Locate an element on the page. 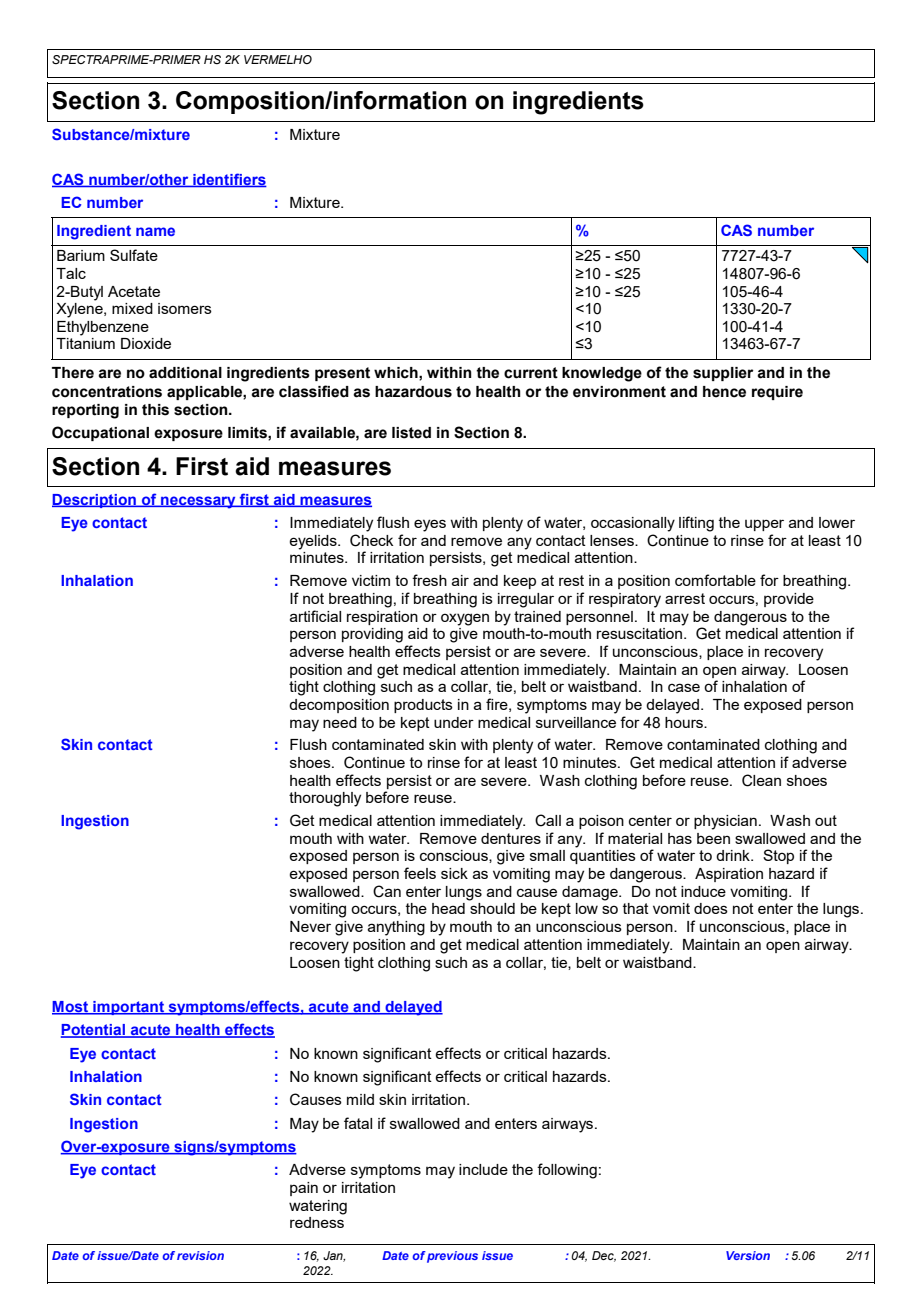 Image resolution: width=924 pixels, height=1308 pixels. previous is located at coordinates (452, 1257).
